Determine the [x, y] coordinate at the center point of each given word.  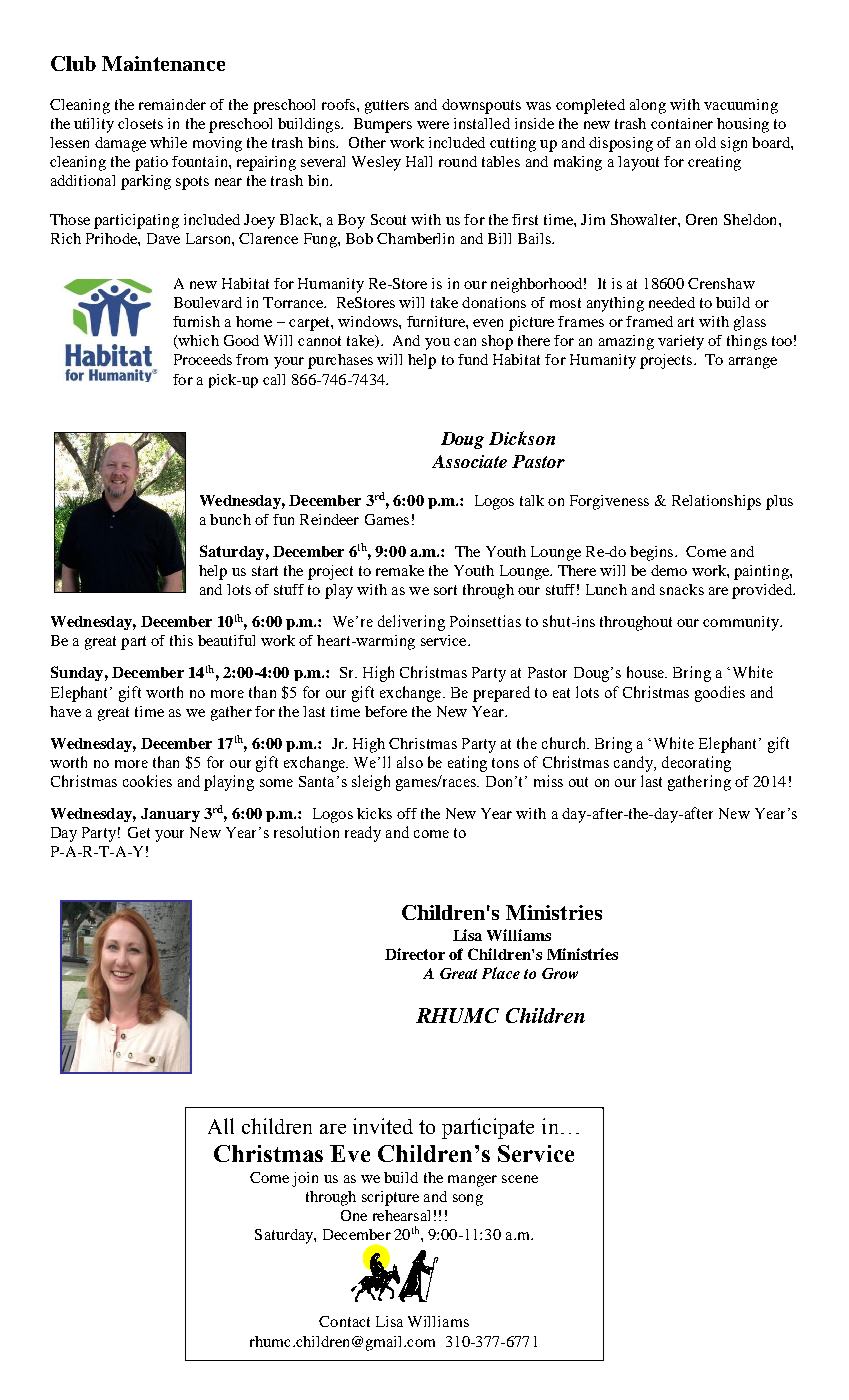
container [682, 123]
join [305, 1179]
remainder [172, 104]
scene [520, 1179]
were [433, 125]
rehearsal [401, 1215]
